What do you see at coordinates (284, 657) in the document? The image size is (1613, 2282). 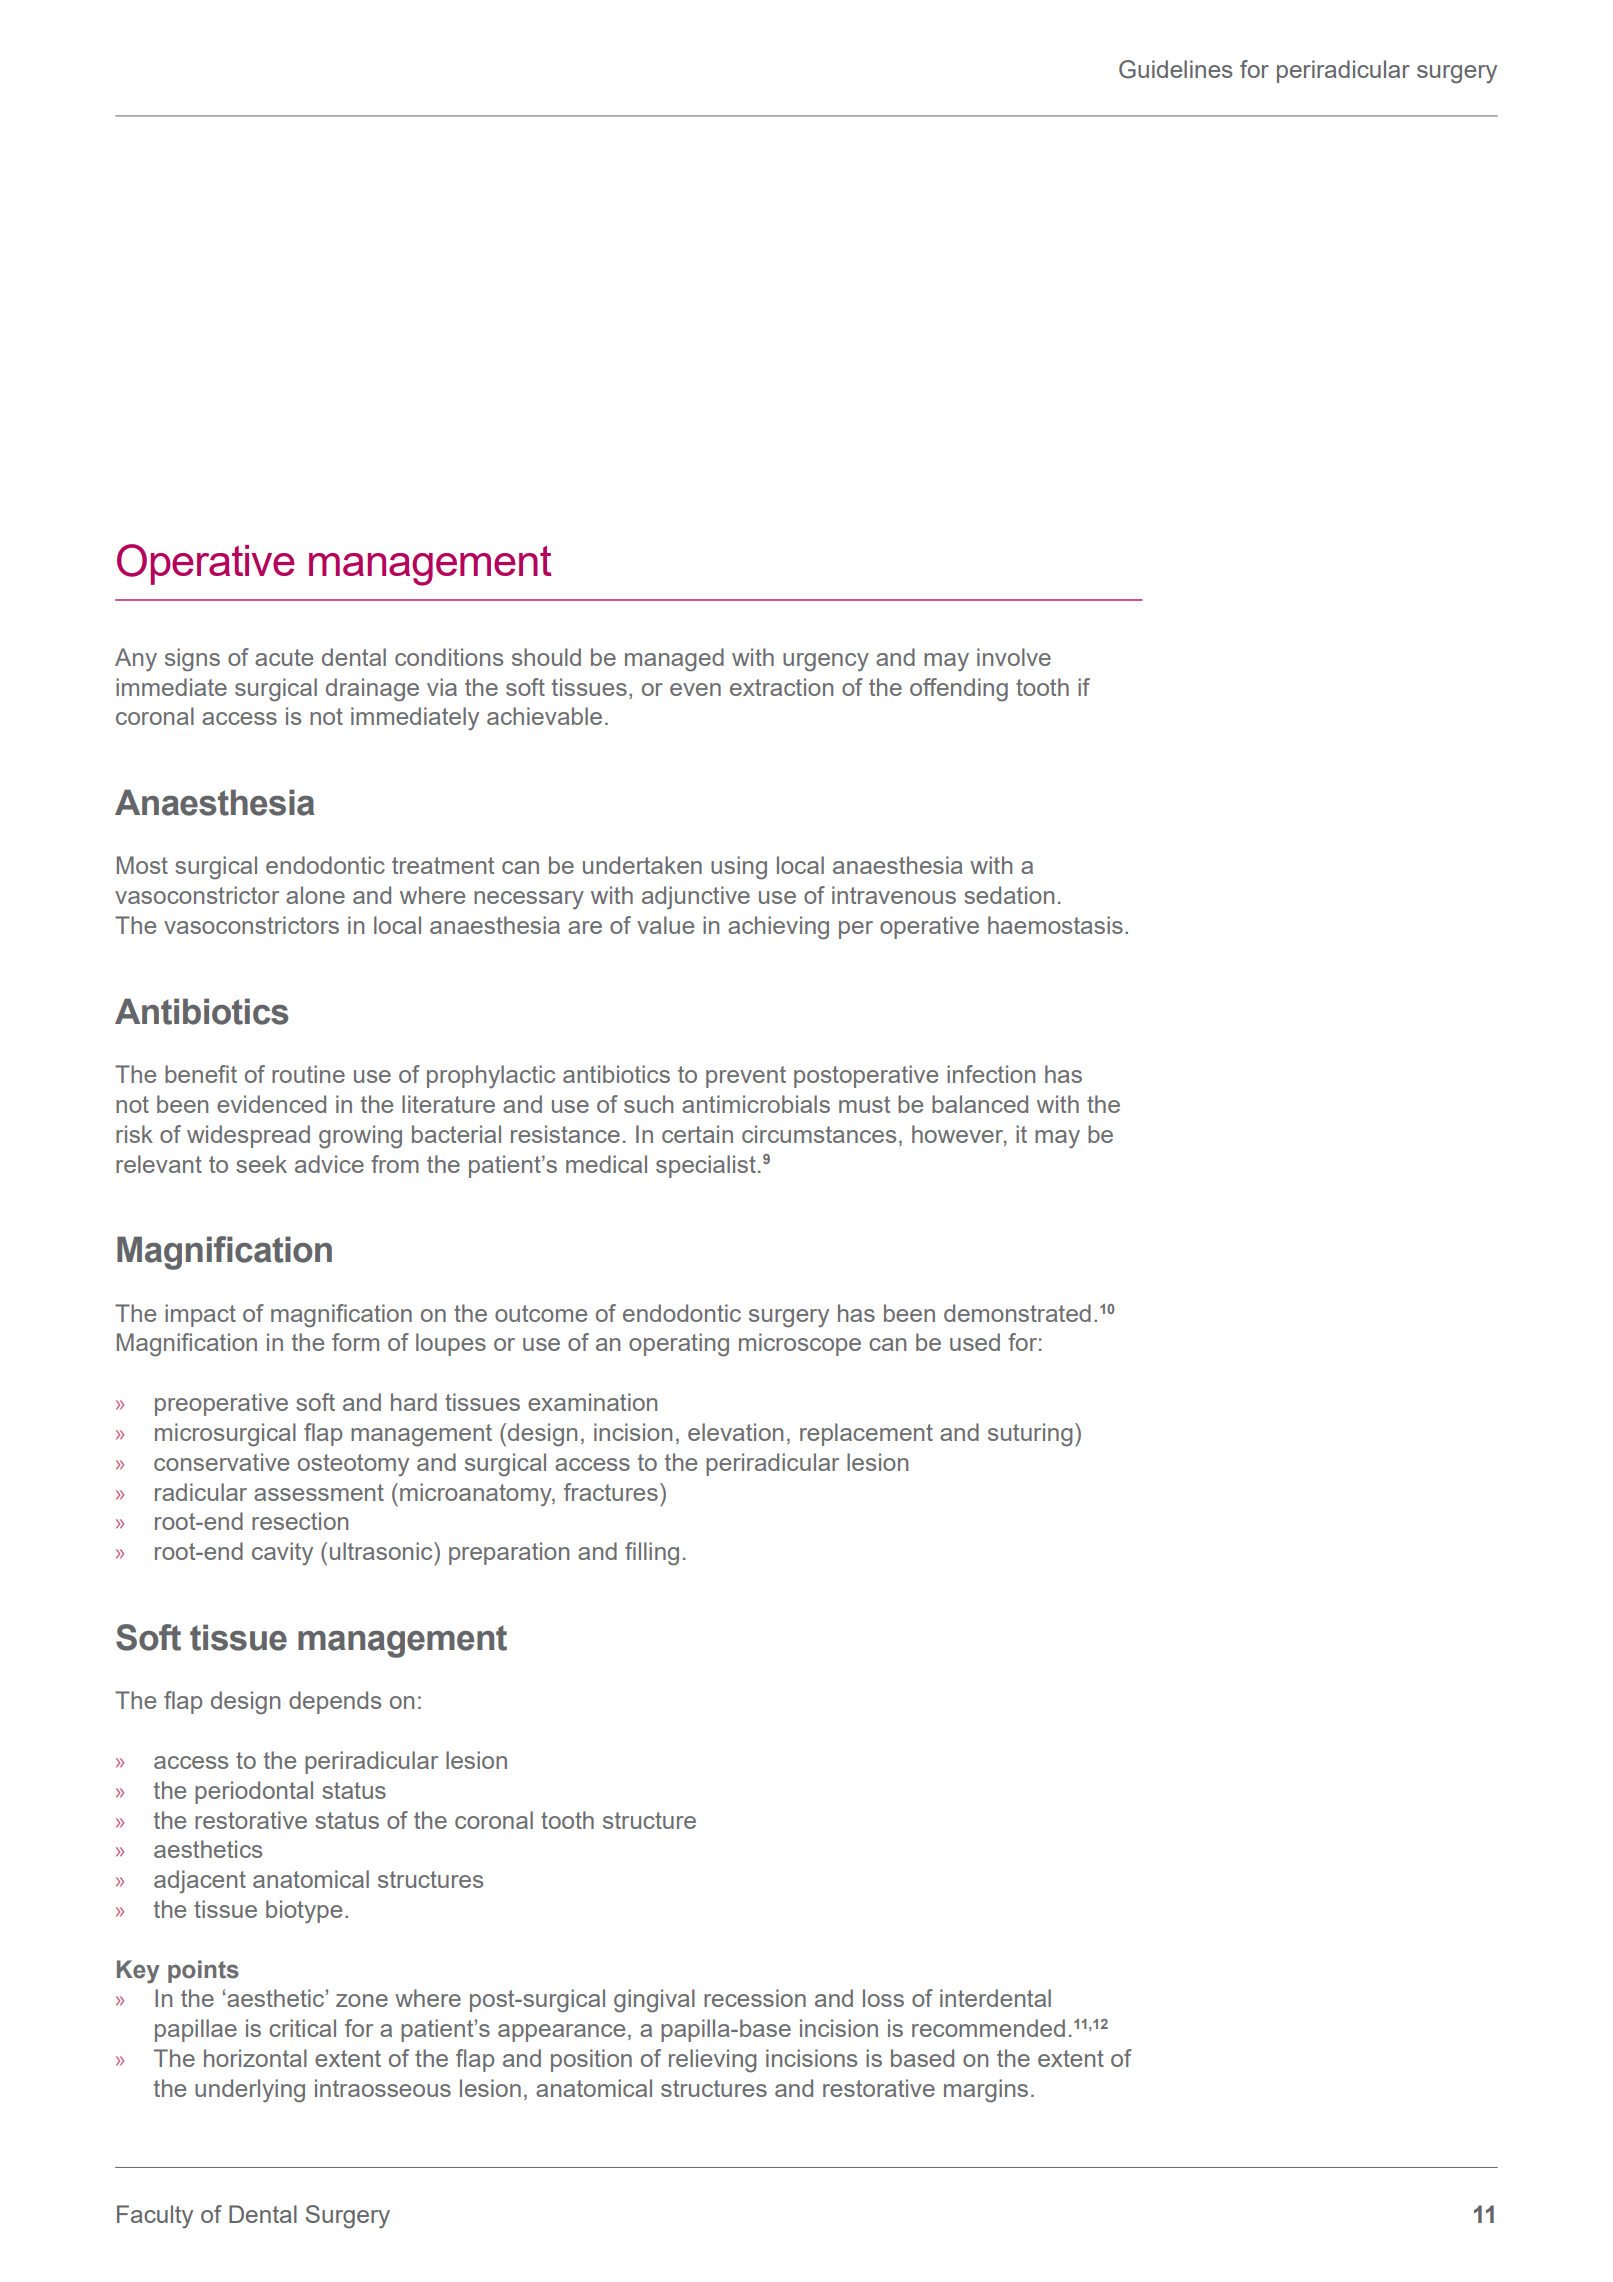 I see `acute` at bounding box center [284, 657].
